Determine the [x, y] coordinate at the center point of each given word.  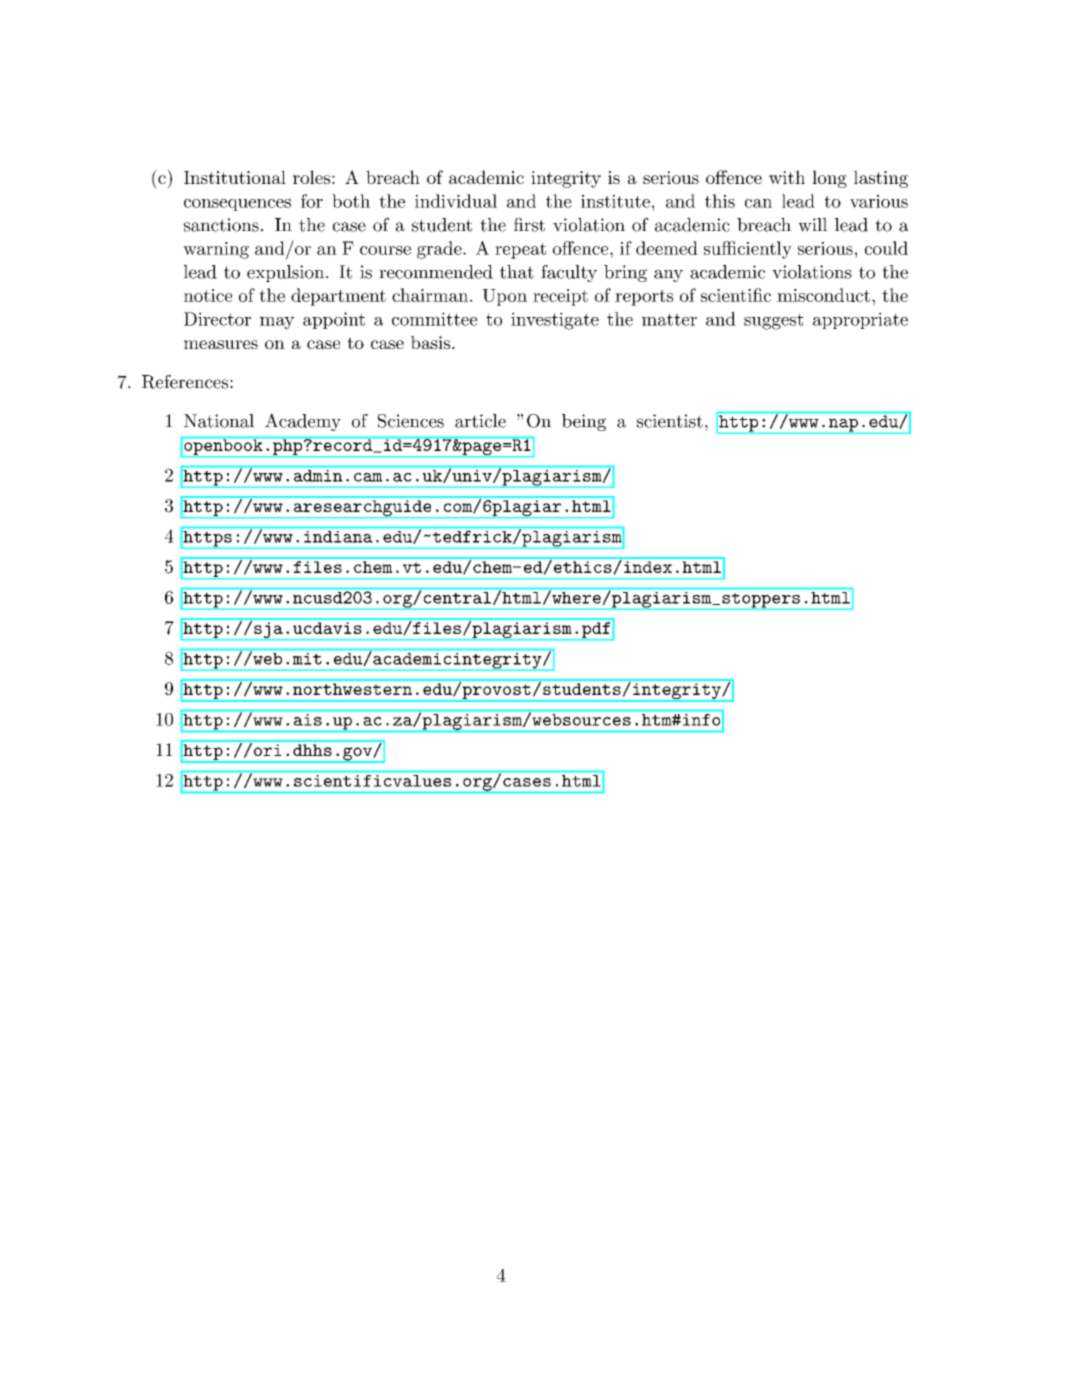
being [584, 422]
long [829, 179]
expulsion [285, 273]
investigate [555, 321]
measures [221, 344]
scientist [670, 421]
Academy [303, 422]
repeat [520, 251]
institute [615, 201]
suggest [773, 321]
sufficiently [748, 250]
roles [311, 177]
